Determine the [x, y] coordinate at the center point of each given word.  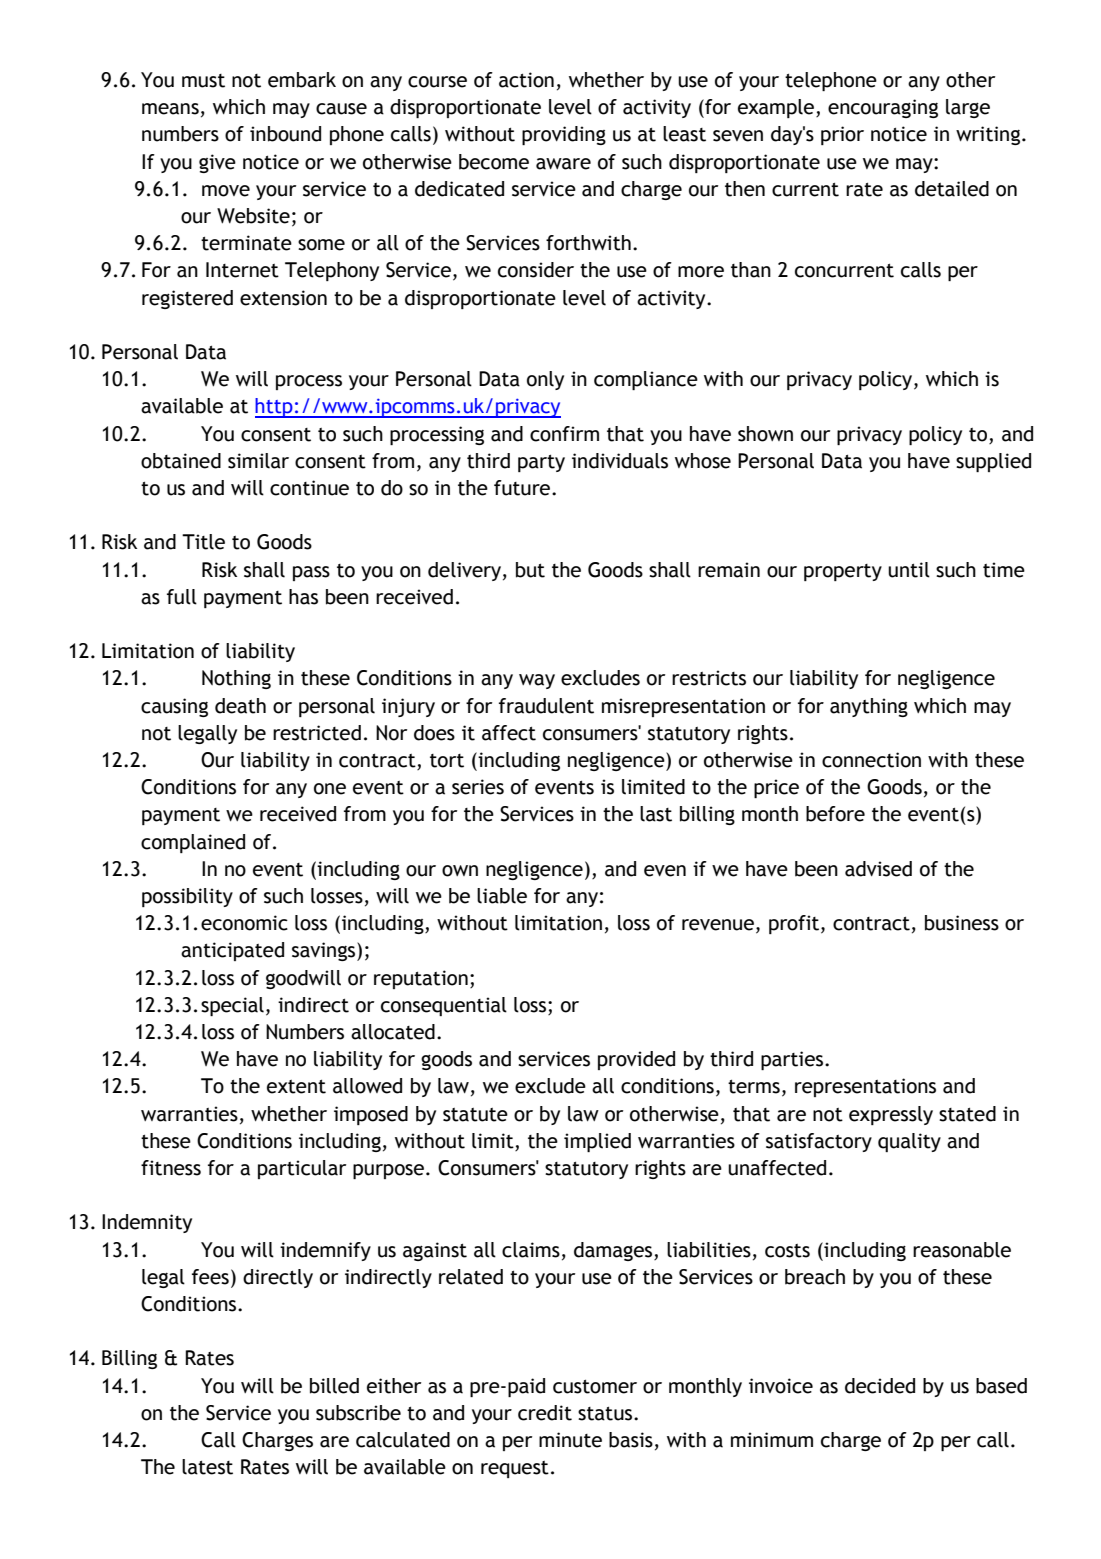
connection [871, 760]
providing [564, 135]
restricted [317, 733]
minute [570, 1440]
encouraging [883, 108]
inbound [285, 134]
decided [880, 1386]
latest [207, 1467]
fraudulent [546, 706]
